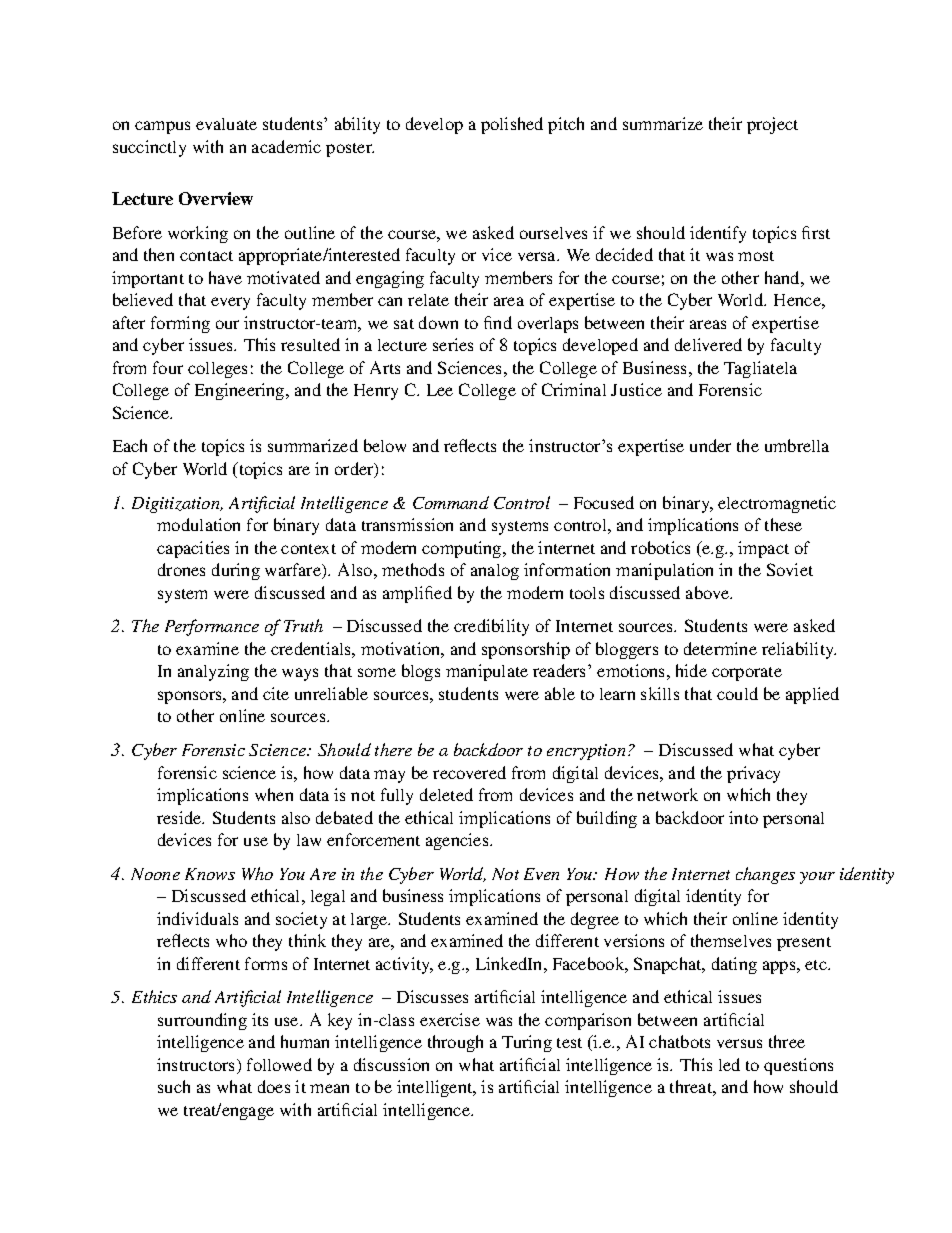 The height and width of the image is (1233, 952). Describe the element at coordinates (491, 627) in the image. I see `credibility` at that location.
